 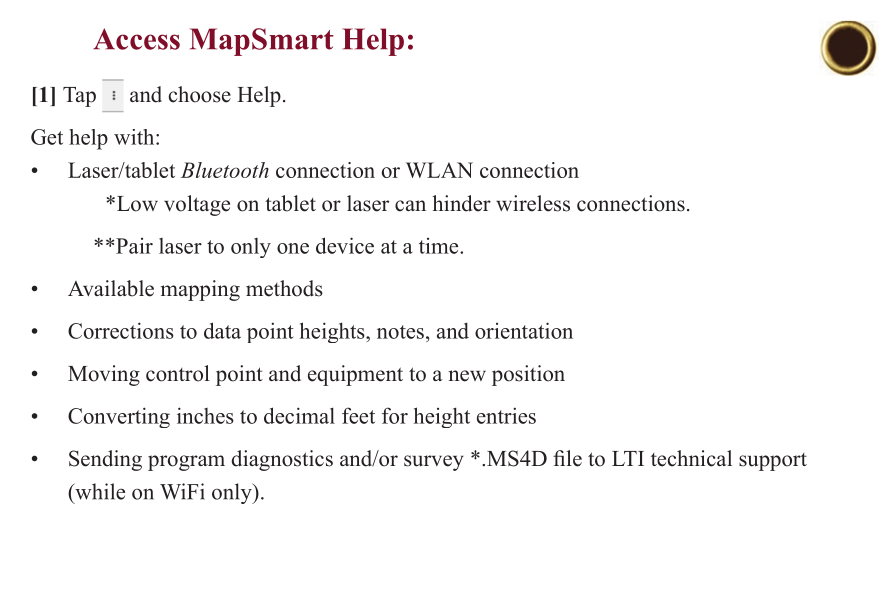 What do you see at coordinates (400, 332) in the screenshot?
I see `notes` at bounding box center [400, 332].
